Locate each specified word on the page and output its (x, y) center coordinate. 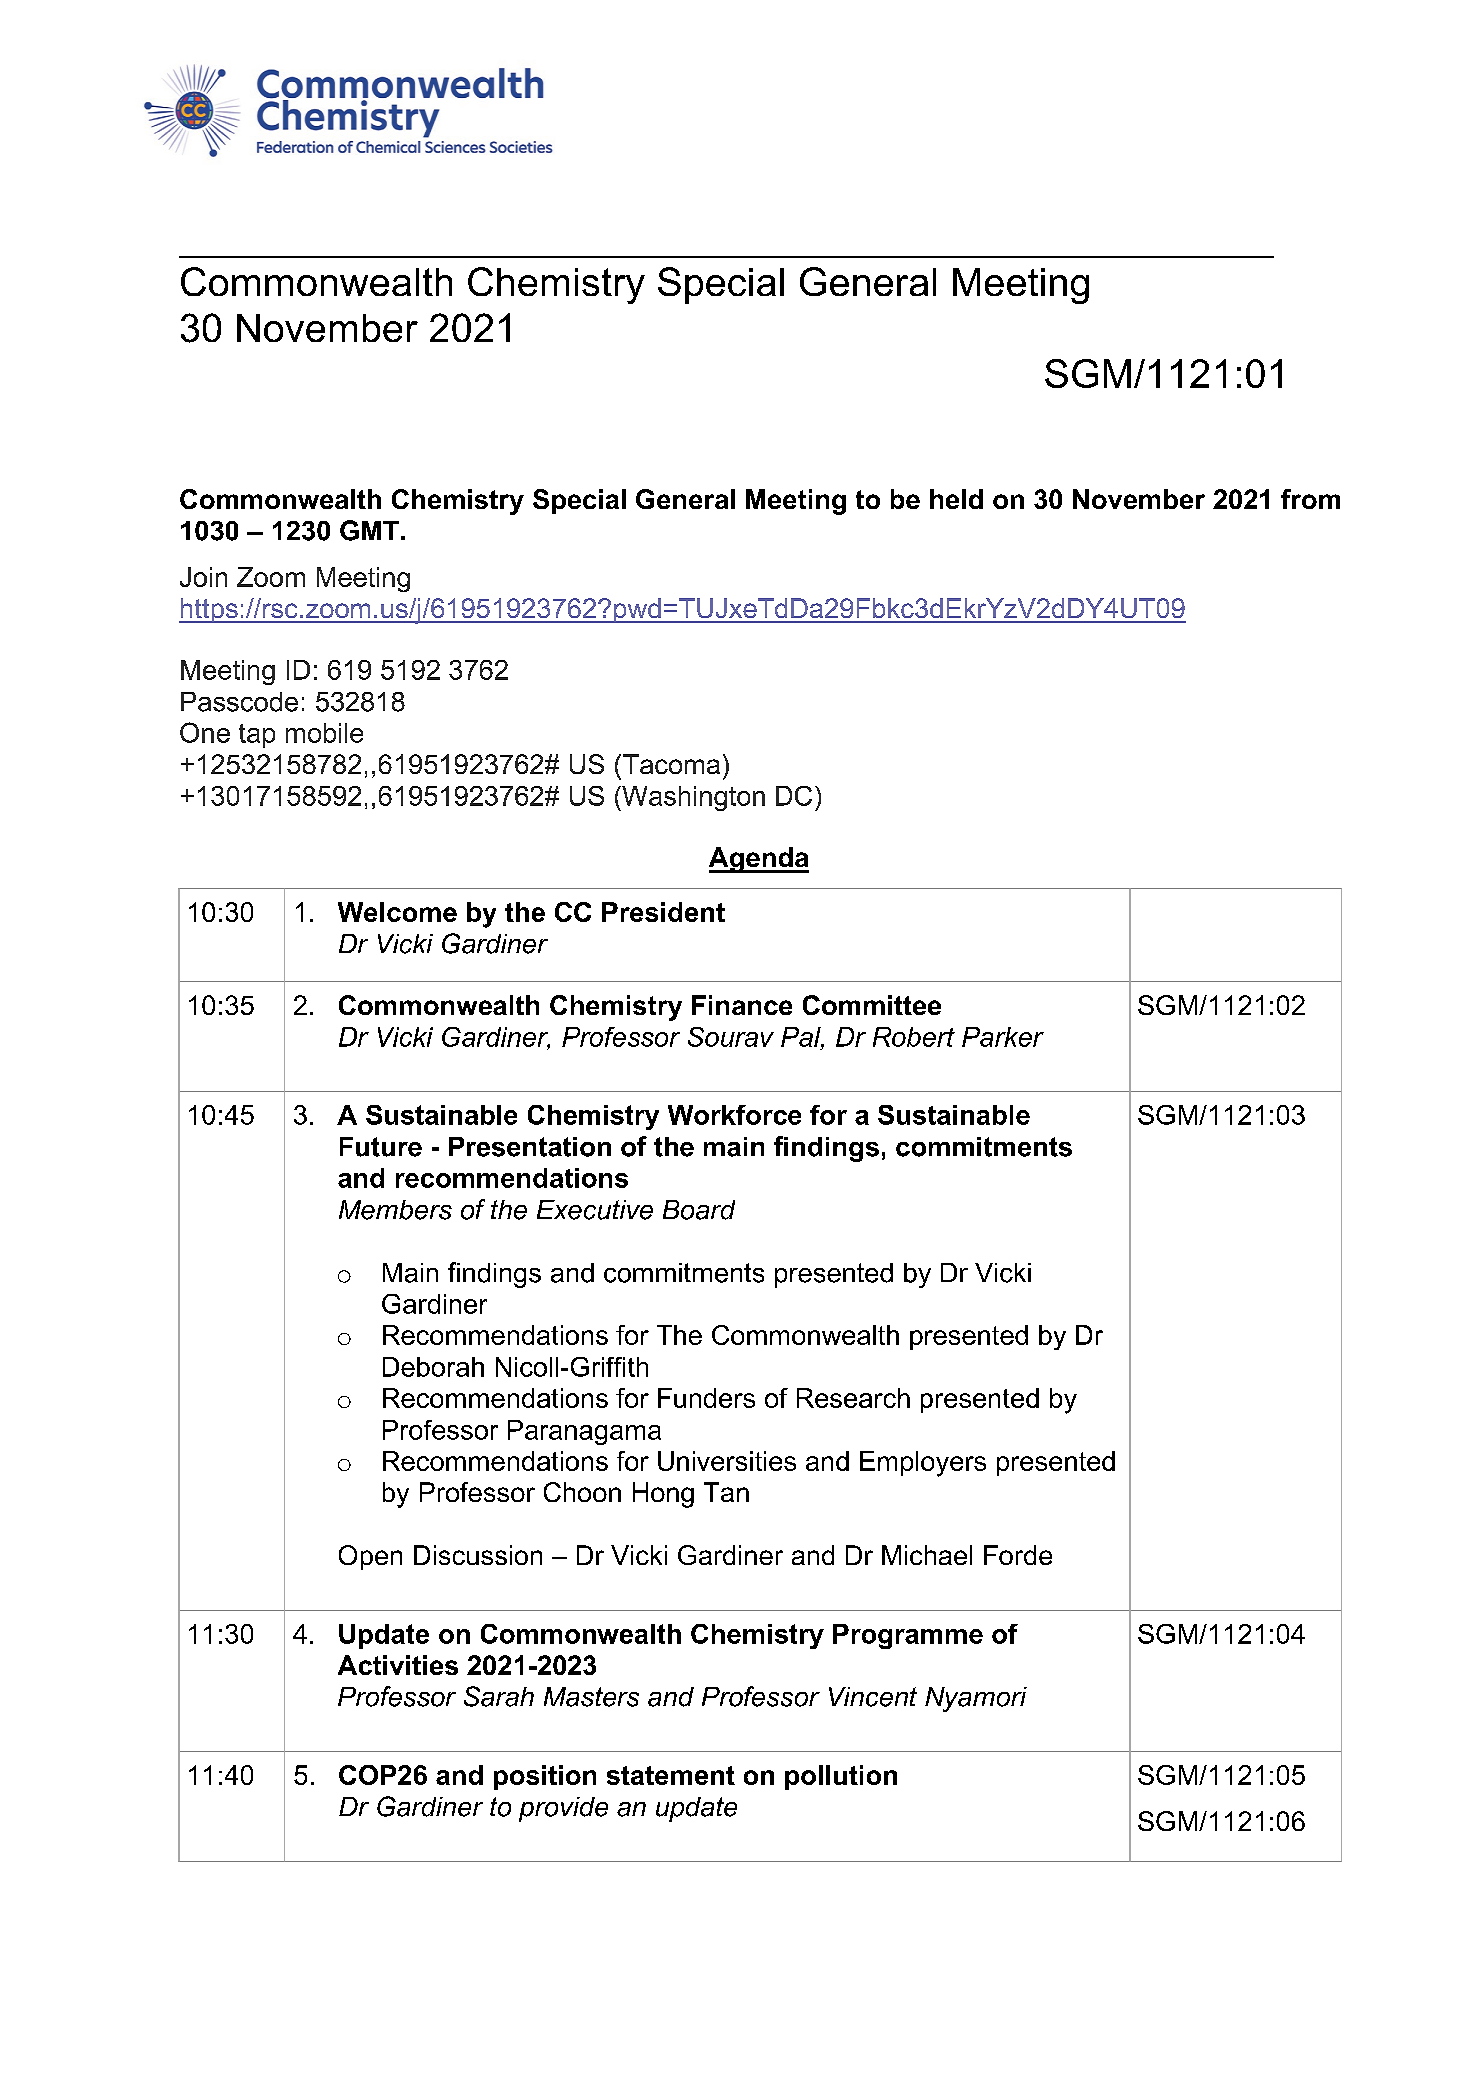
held (956, 499)
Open (370, 1557)
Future (381, 1147)
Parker (1003, 1037)
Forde (1018, 1555)
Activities (398, 1665)
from (1310, 499)
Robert (914, 1037)
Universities (727, 1461)
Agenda (759, 860)
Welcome (397, 912)
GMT (369, 530)
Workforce (734, 1115)
